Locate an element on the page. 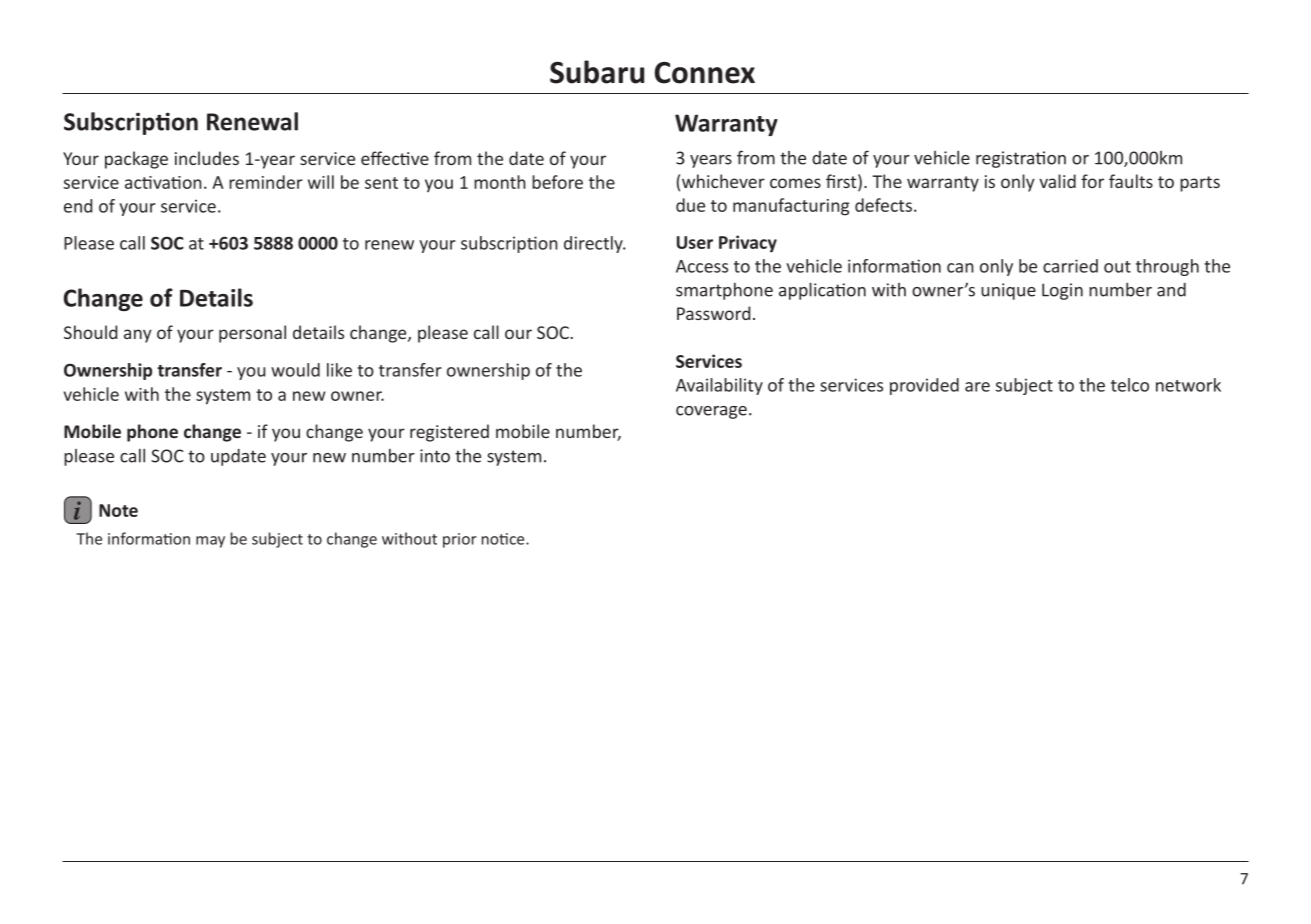  registration is located at coordinates (1021, 159).
